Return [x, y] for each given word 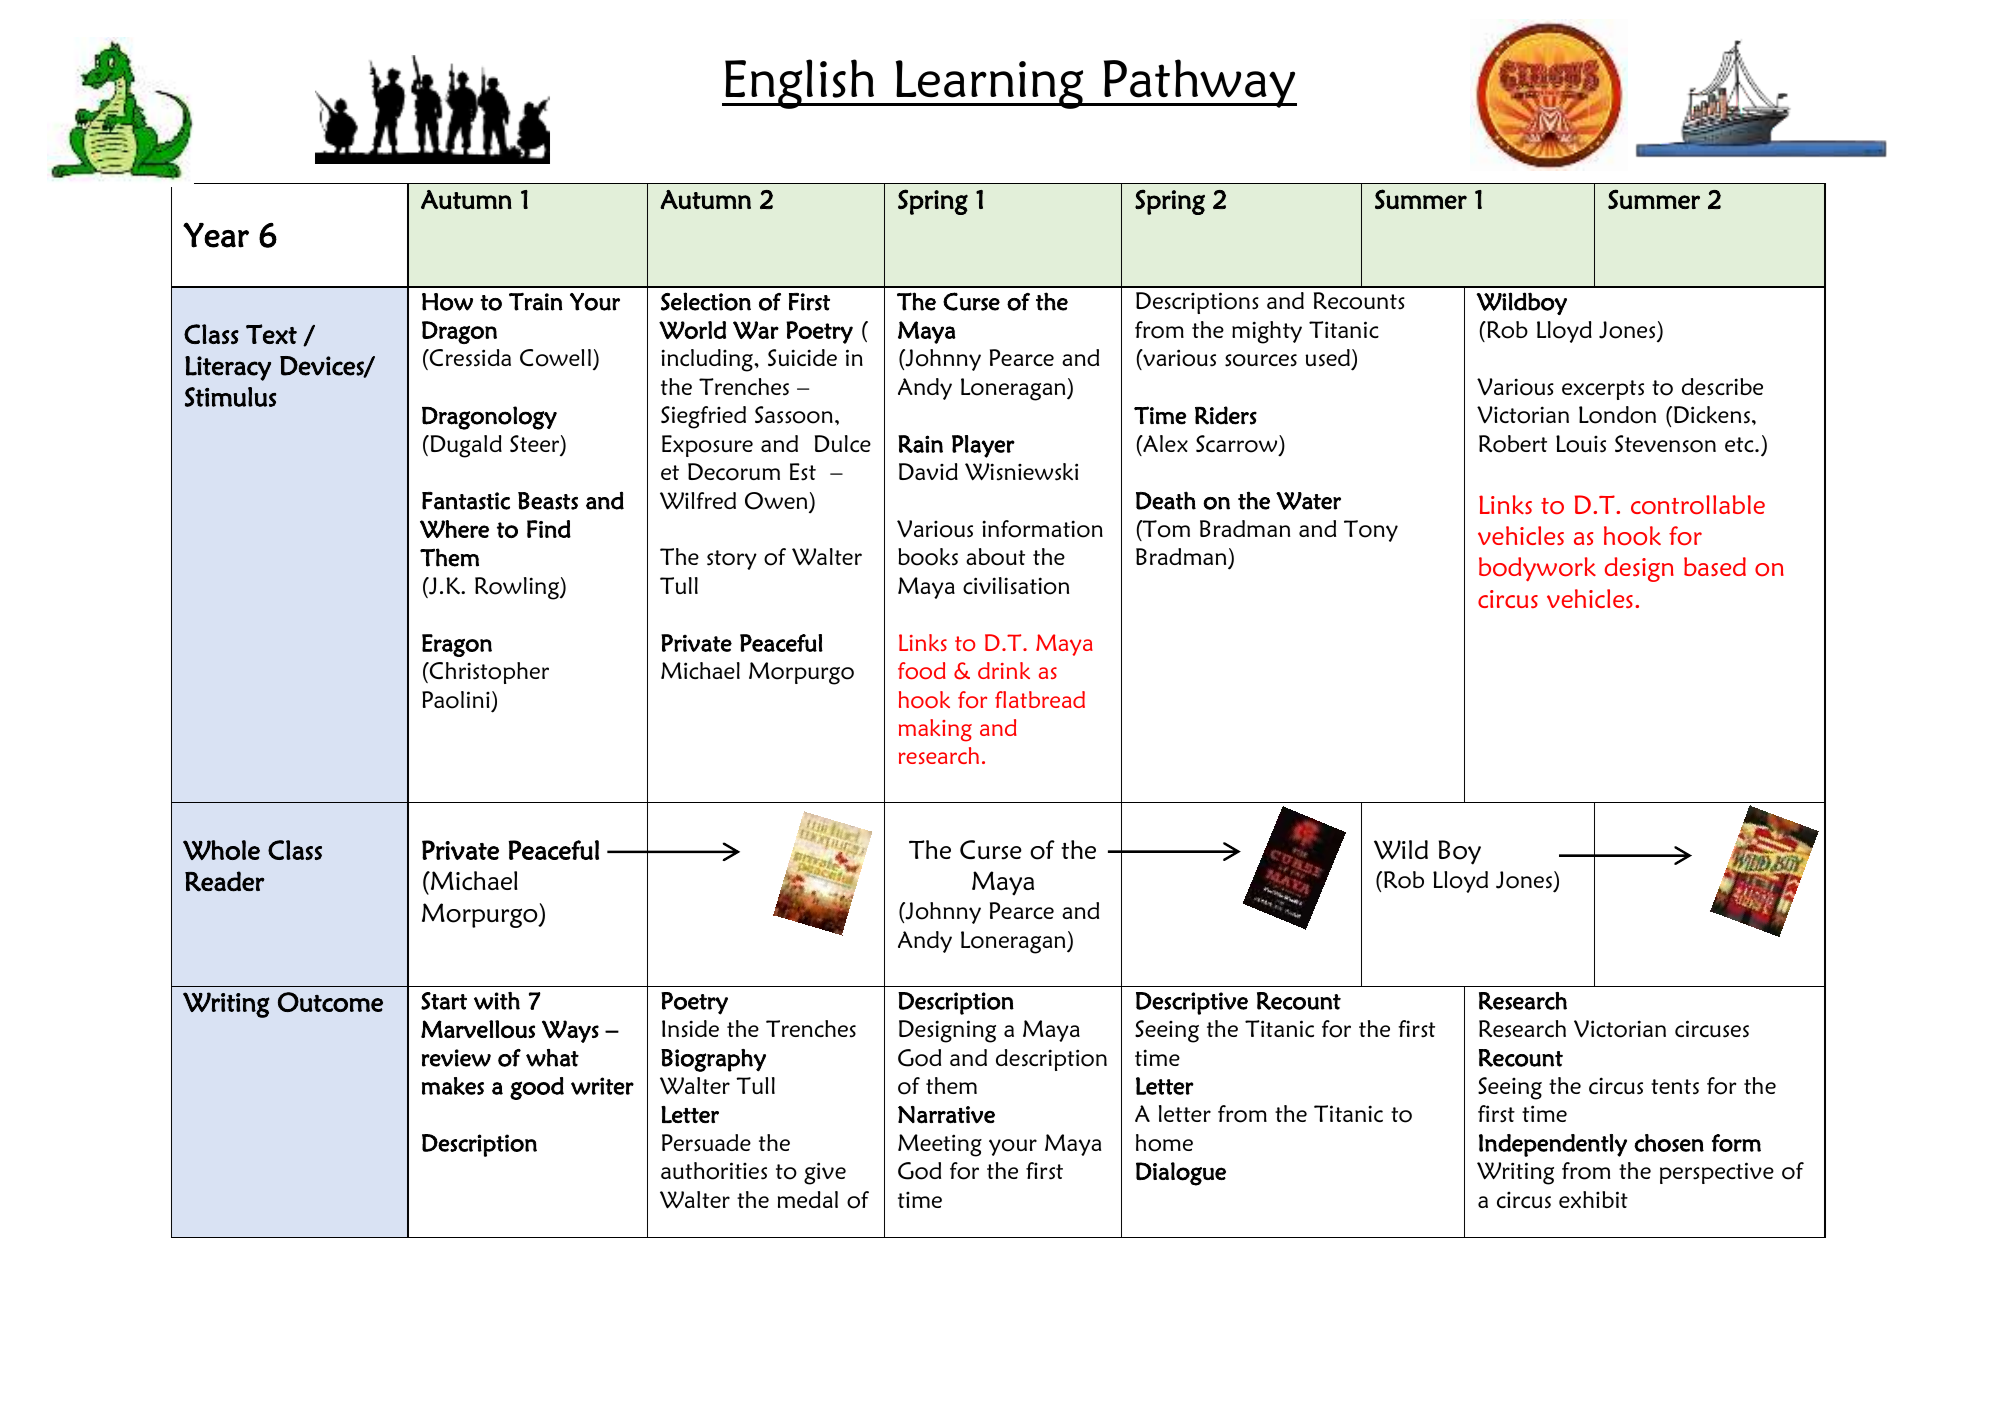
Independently [1553, 1145]
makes [453, 1086]
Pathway [1199, 83]
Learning [990, 84]
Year [216, 235]
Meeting [940, 1145]
